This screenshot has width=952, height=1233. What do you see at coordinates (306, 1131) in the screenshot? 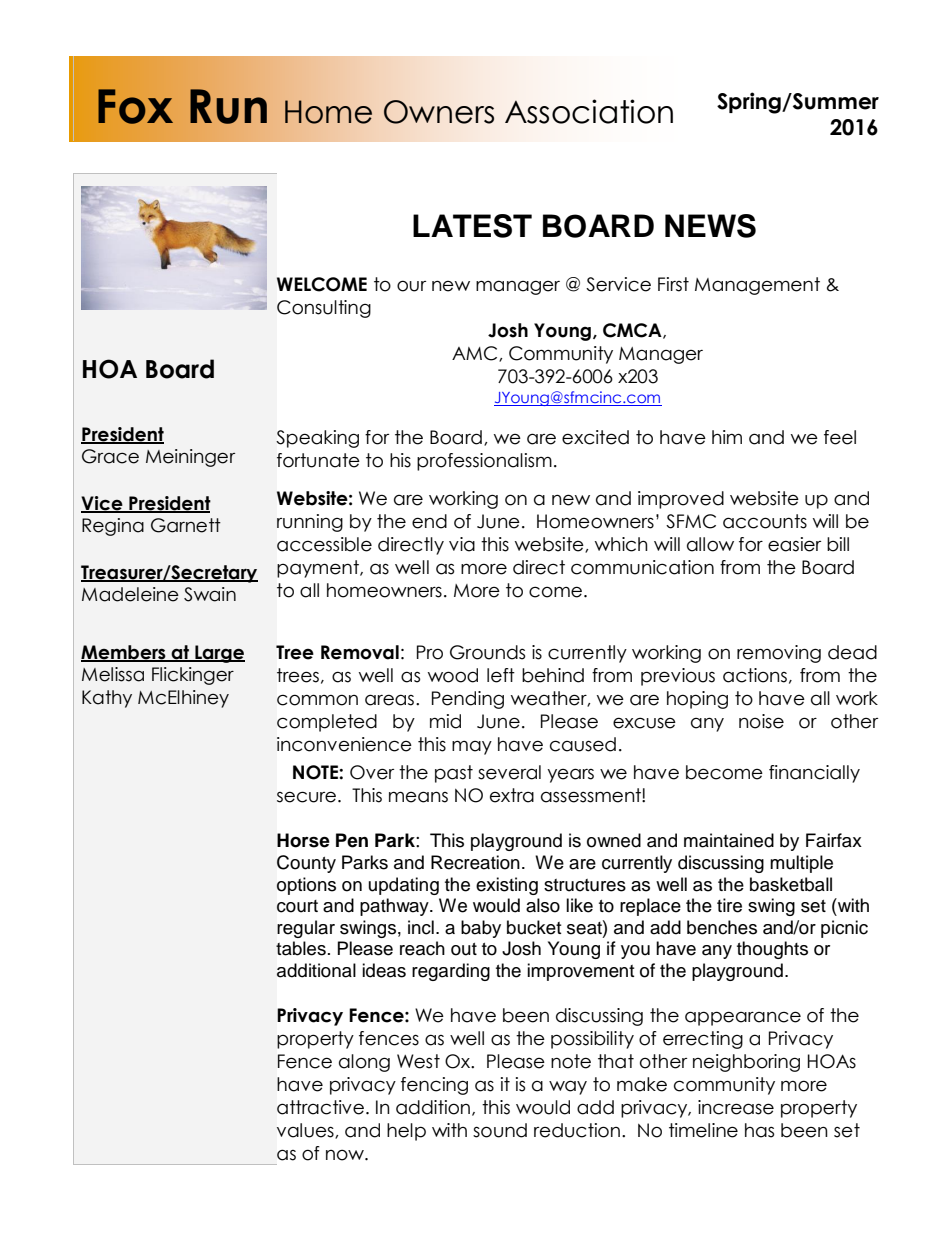
I see `values` at bounding box center [306, 1131].
